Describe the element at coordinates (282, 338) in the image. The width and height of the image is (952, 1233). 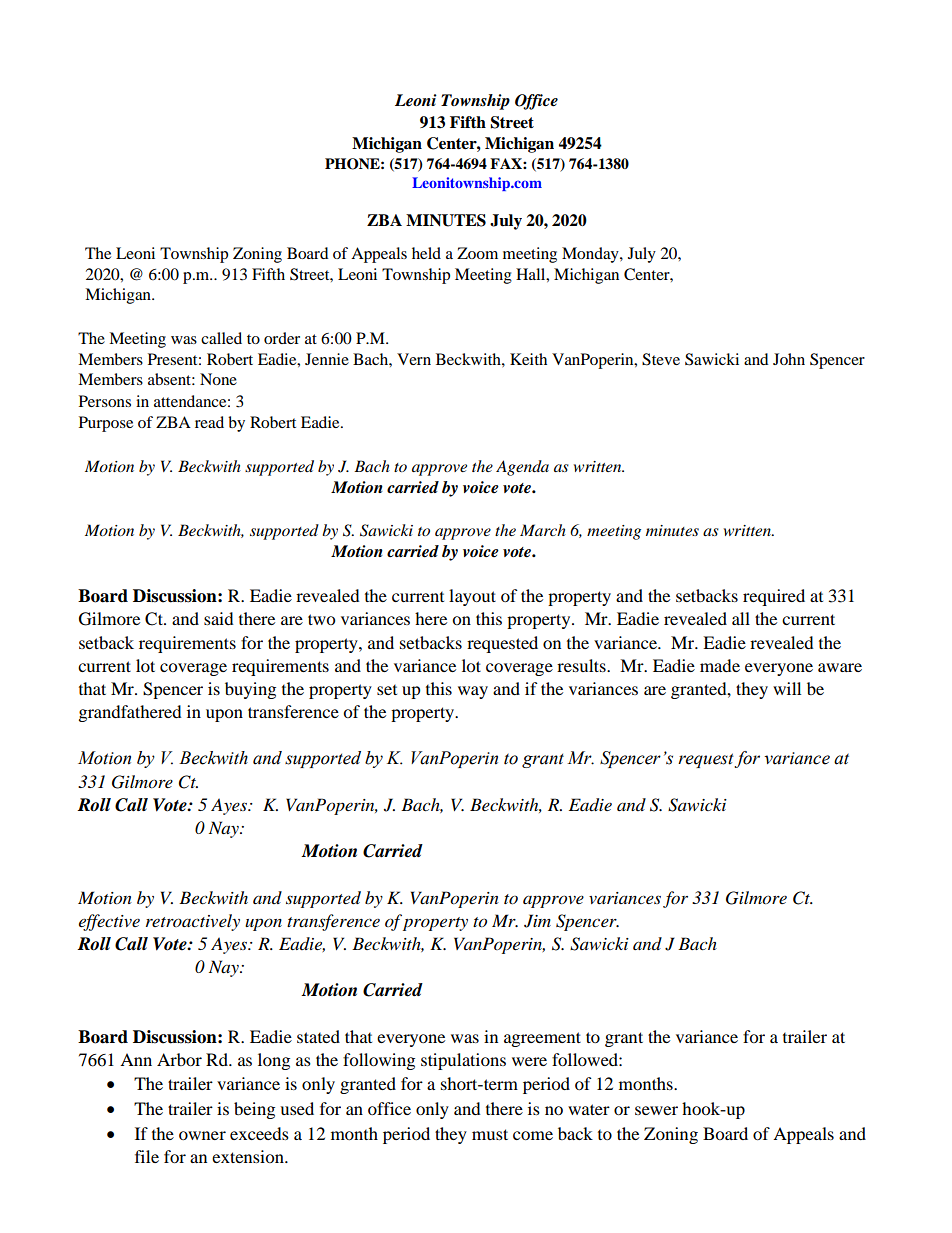
I see `order` at that location.
